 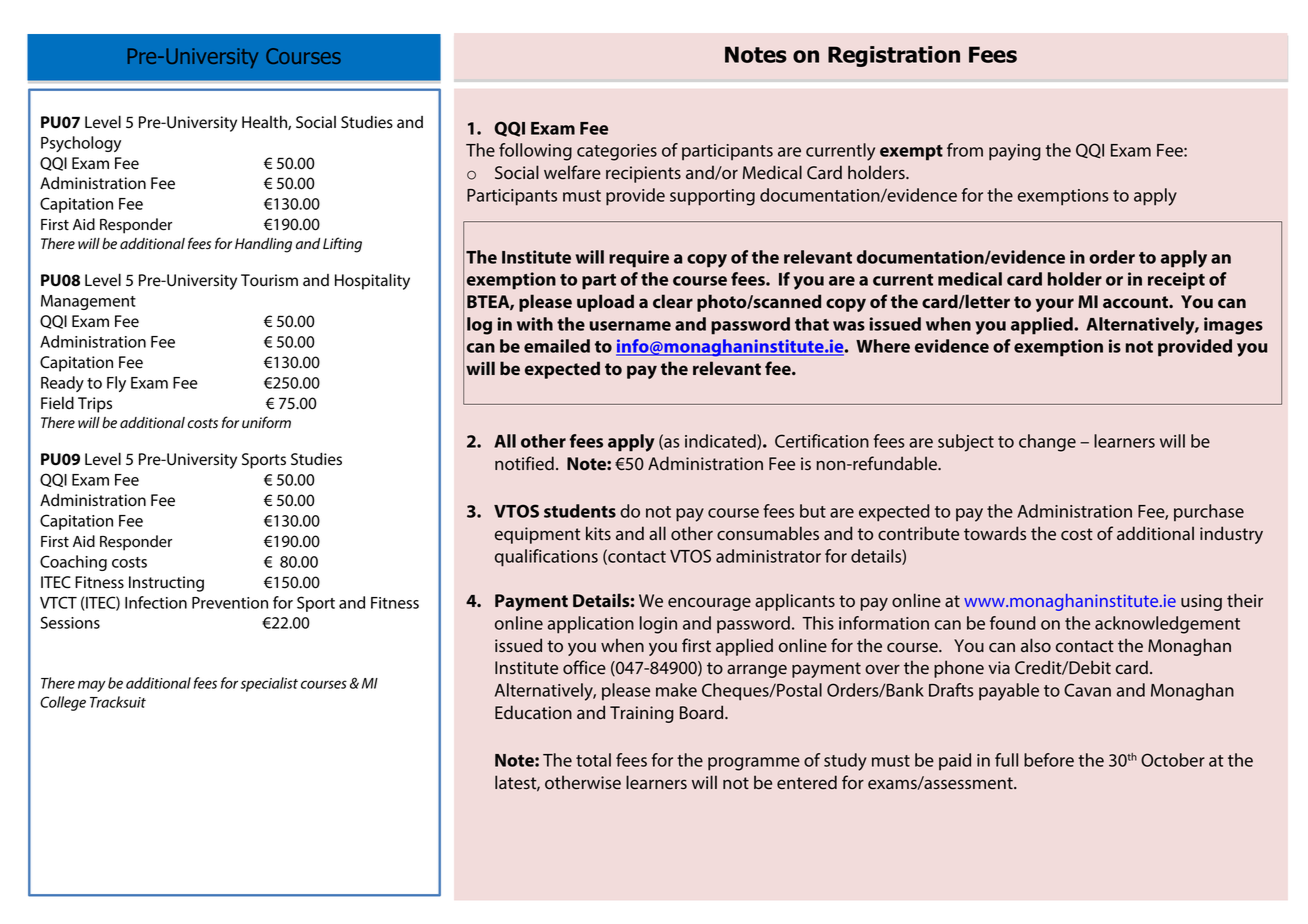 I want to click on categories, so click(x=617, y=152).
